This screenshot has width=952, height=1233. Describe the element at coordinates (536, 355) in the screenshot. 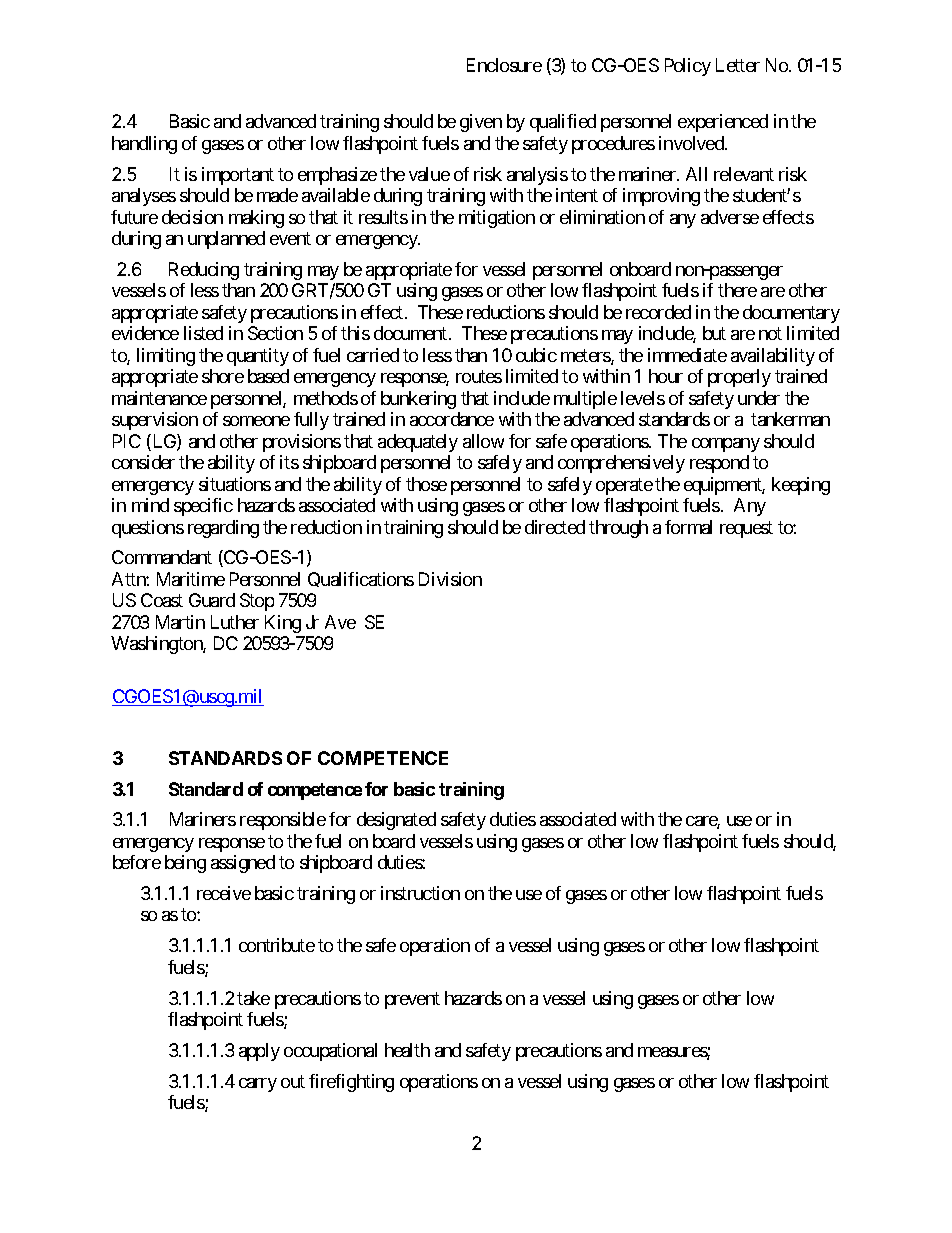

I see `cubic` at that location.
